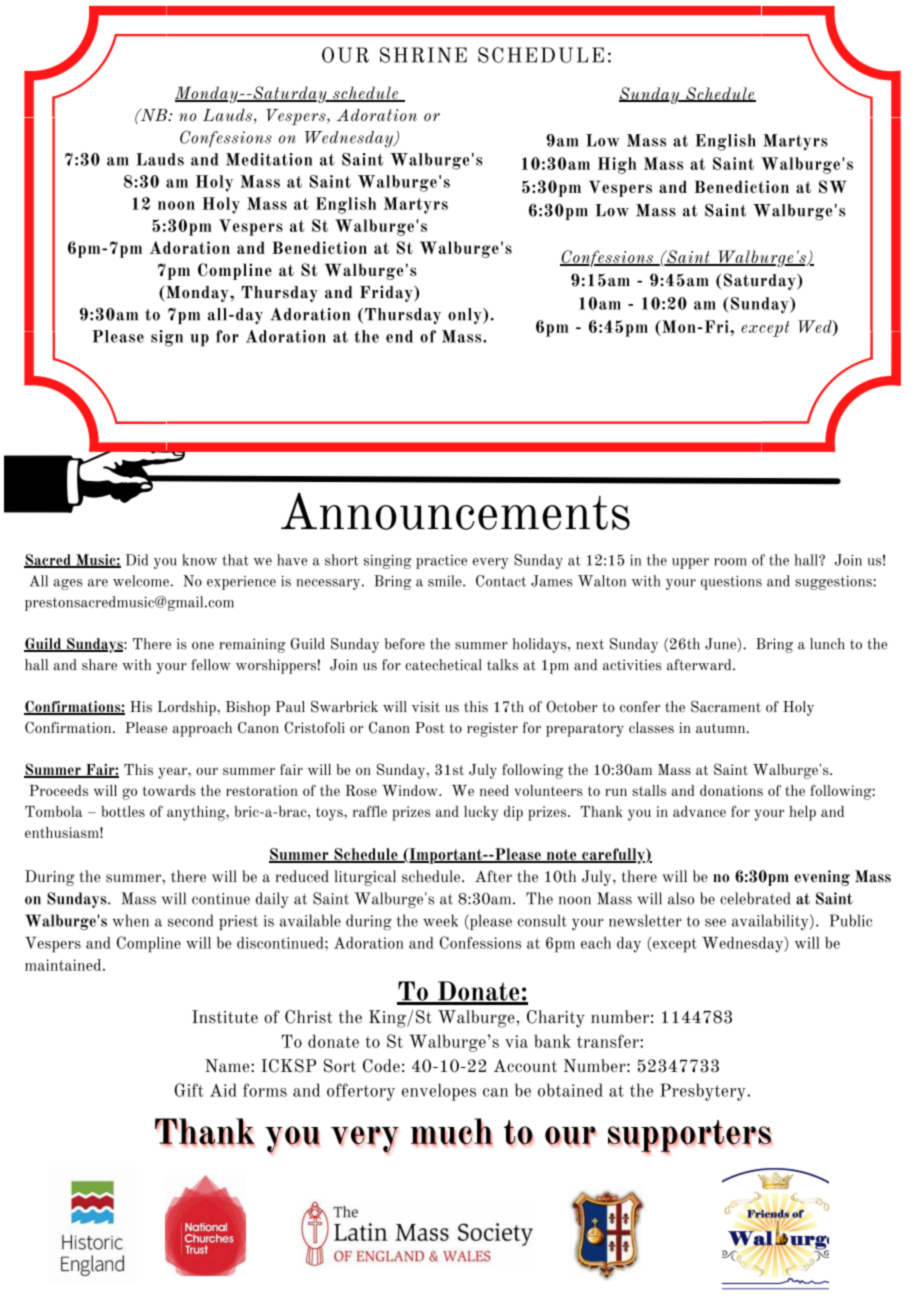  What do you see at coordinates (617, 165) in the screenshot?
I see `High` at bounding box center [617, 165].
